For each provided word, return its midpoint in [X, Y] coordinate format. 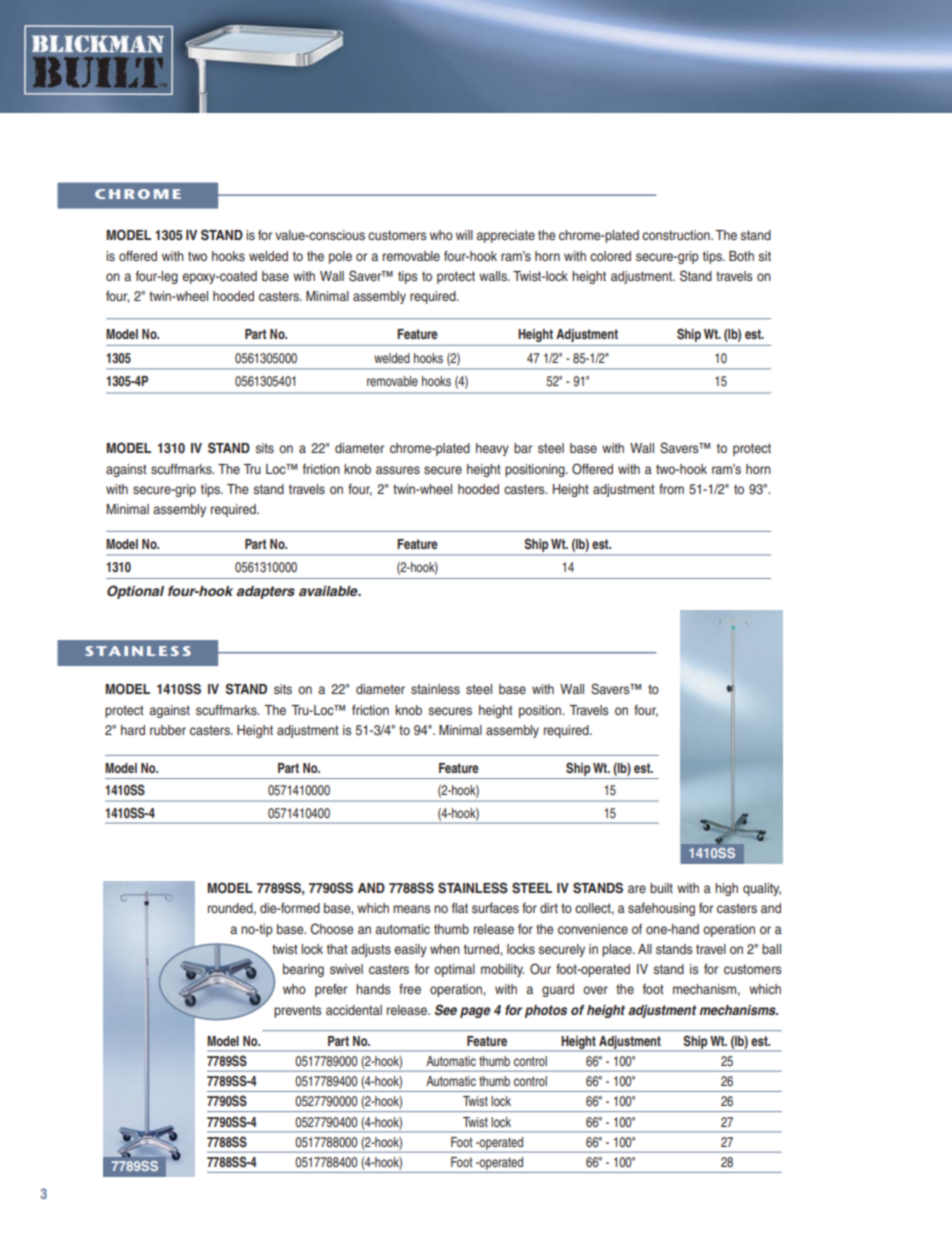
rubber [168, 730]
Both [741, 256]
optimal [454, 970]
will [464, 235]
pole [340, 257]
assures [398, 470]
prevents [298, 1011]
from [671, 489]
